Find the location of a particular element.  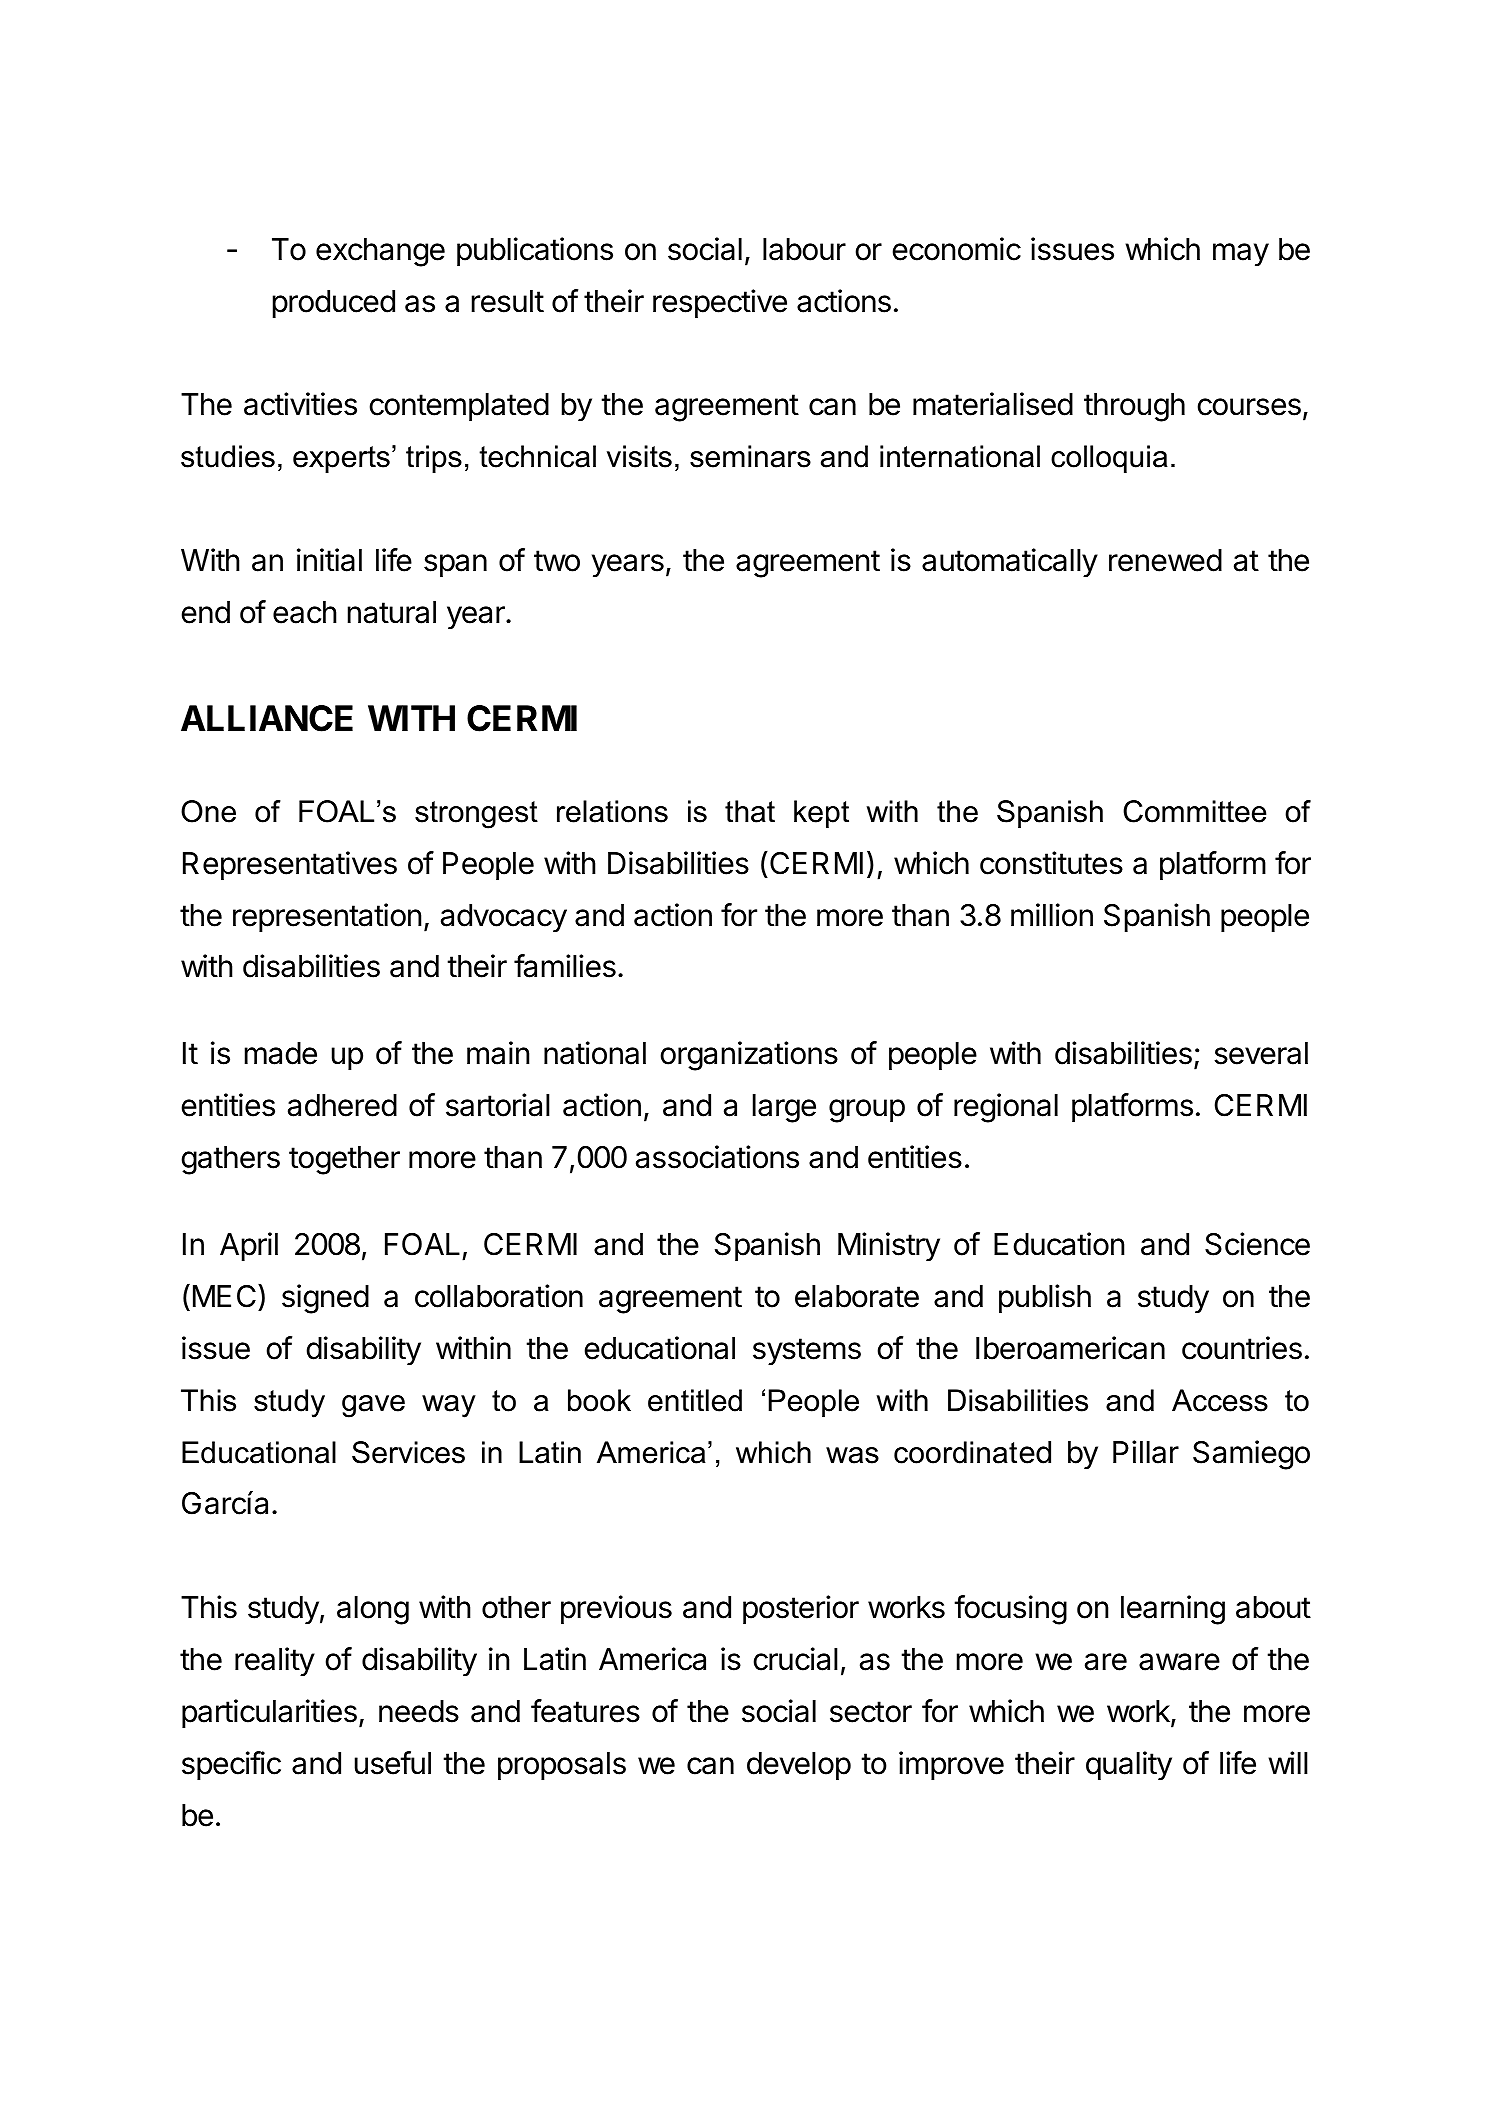

may is located at coordinates (1241, 255).
